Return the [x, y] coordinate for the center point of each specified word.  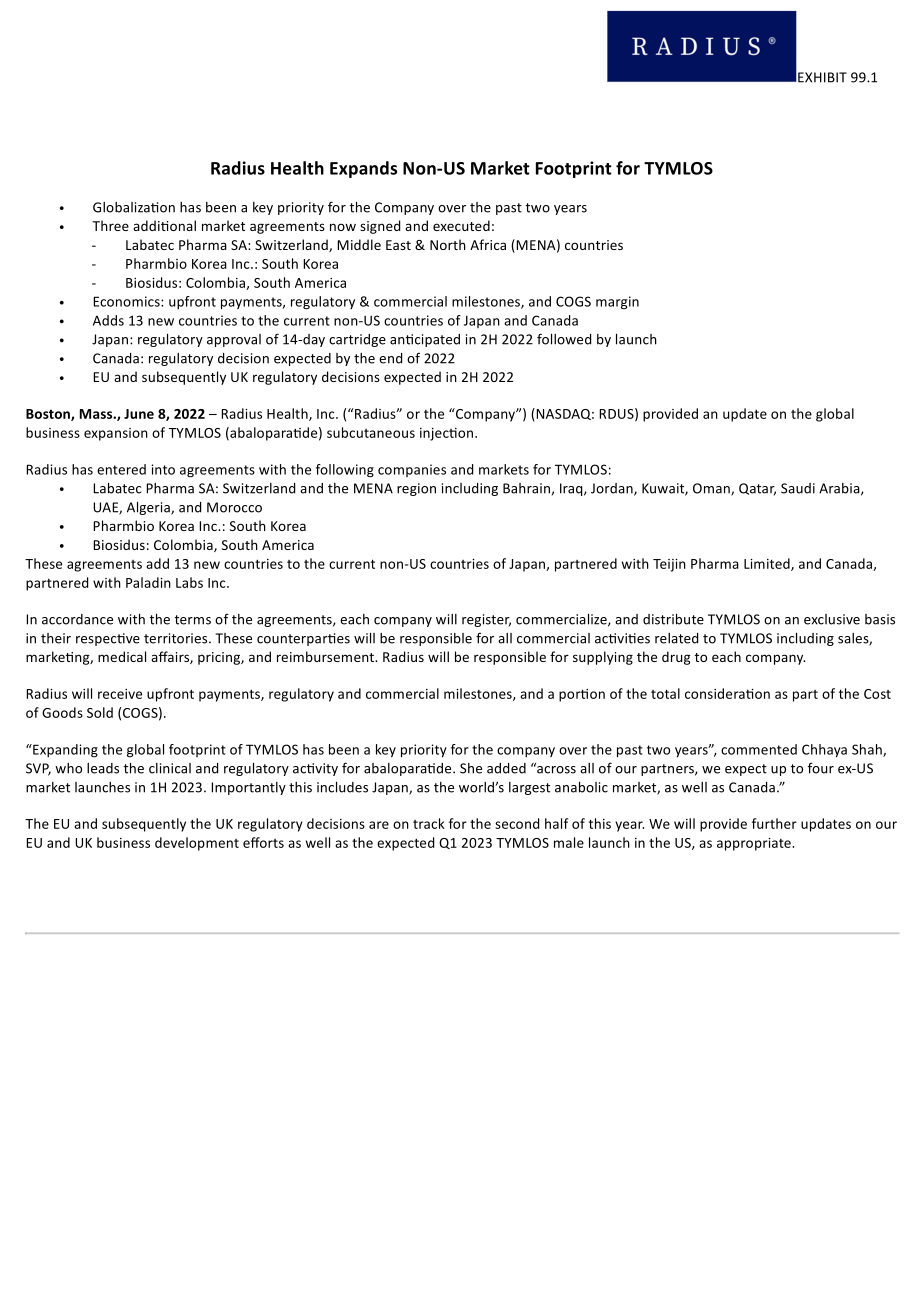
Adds [108, 320]
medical [122, 656]
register [486, 620]
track [429, 823]
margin [617, 303]
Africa [488, 244]
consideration [727, 693]
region [416, 489]
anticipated [425, 340]
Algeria [149, 508]
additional [164, 225]
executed [461, 225]
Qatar [757, 489]
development [197, 844]
